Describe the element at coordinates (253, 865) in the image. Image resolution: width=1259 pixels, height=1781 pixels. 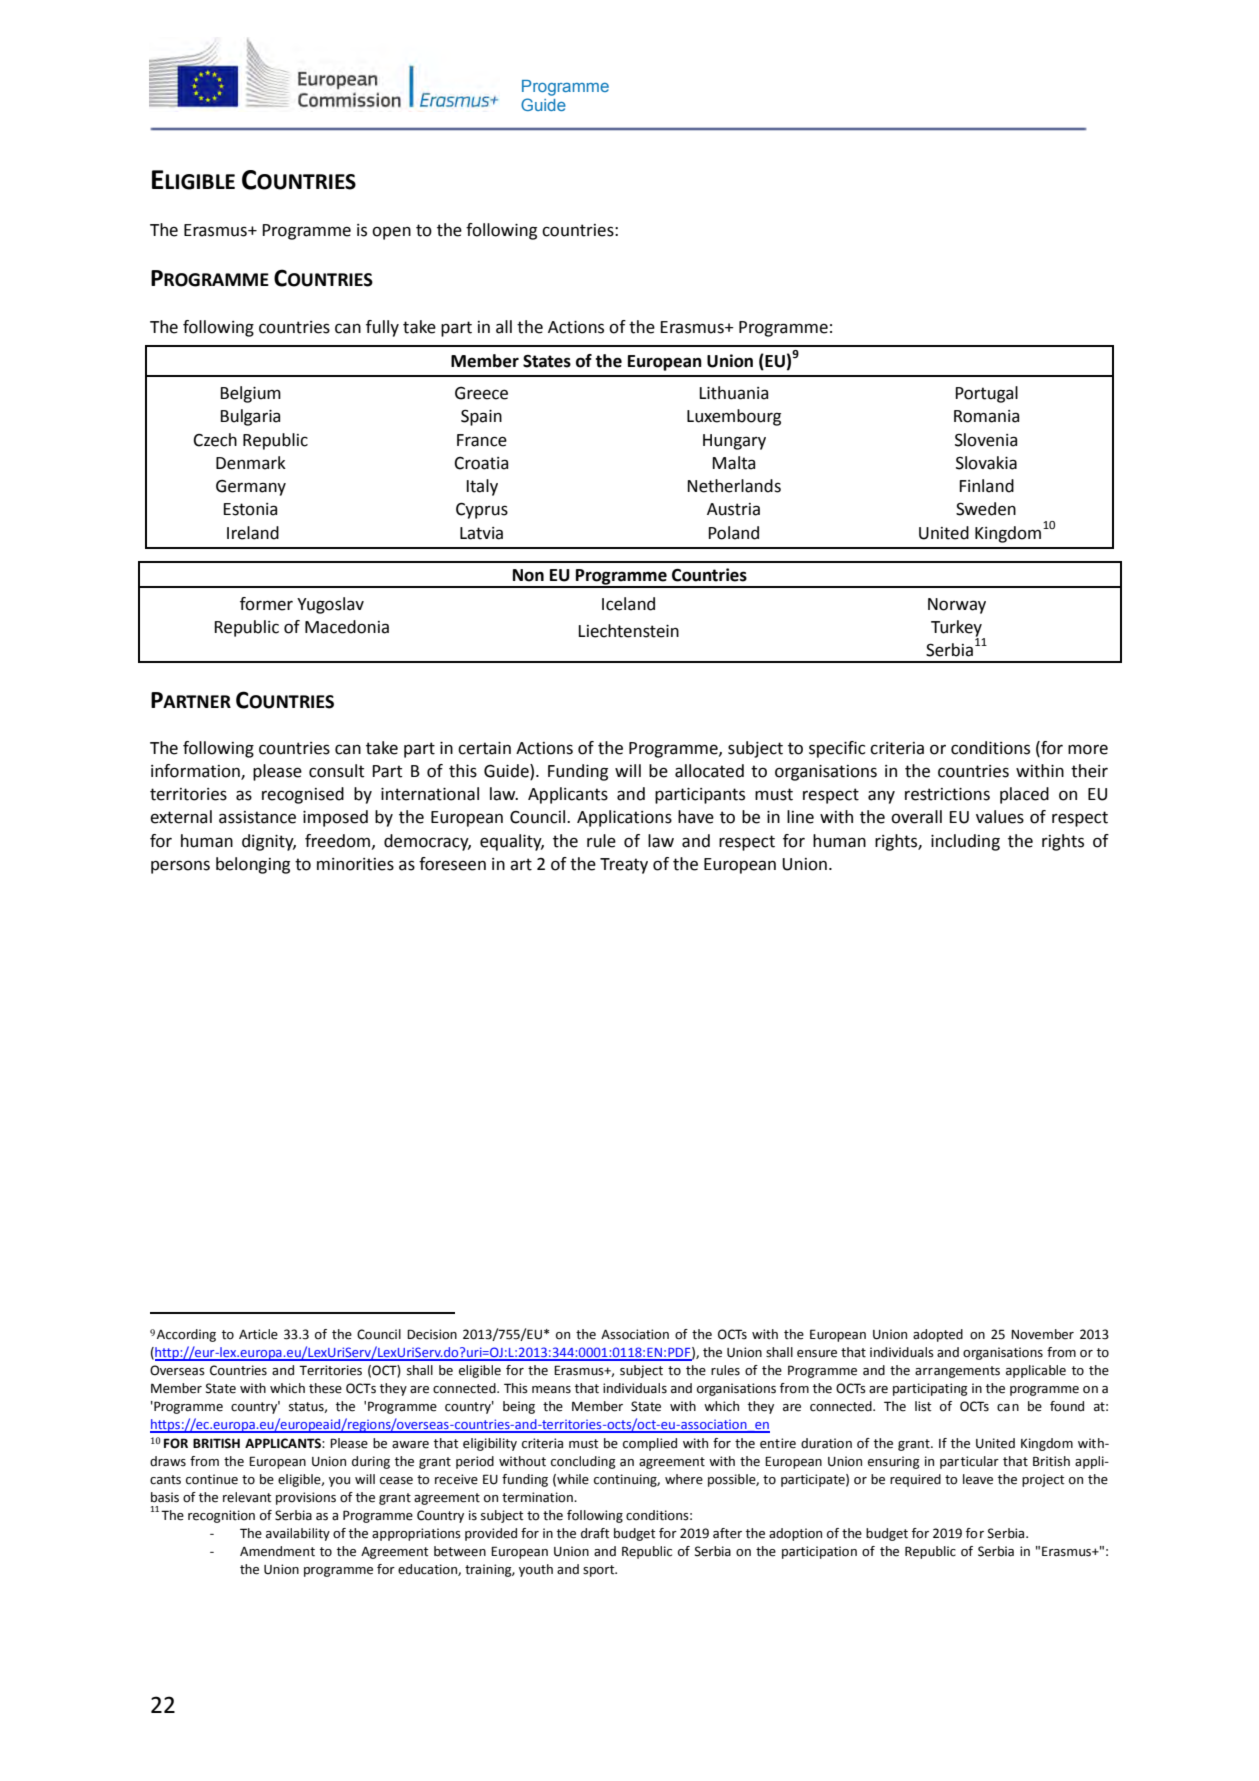
I see `belonging` at that location.
